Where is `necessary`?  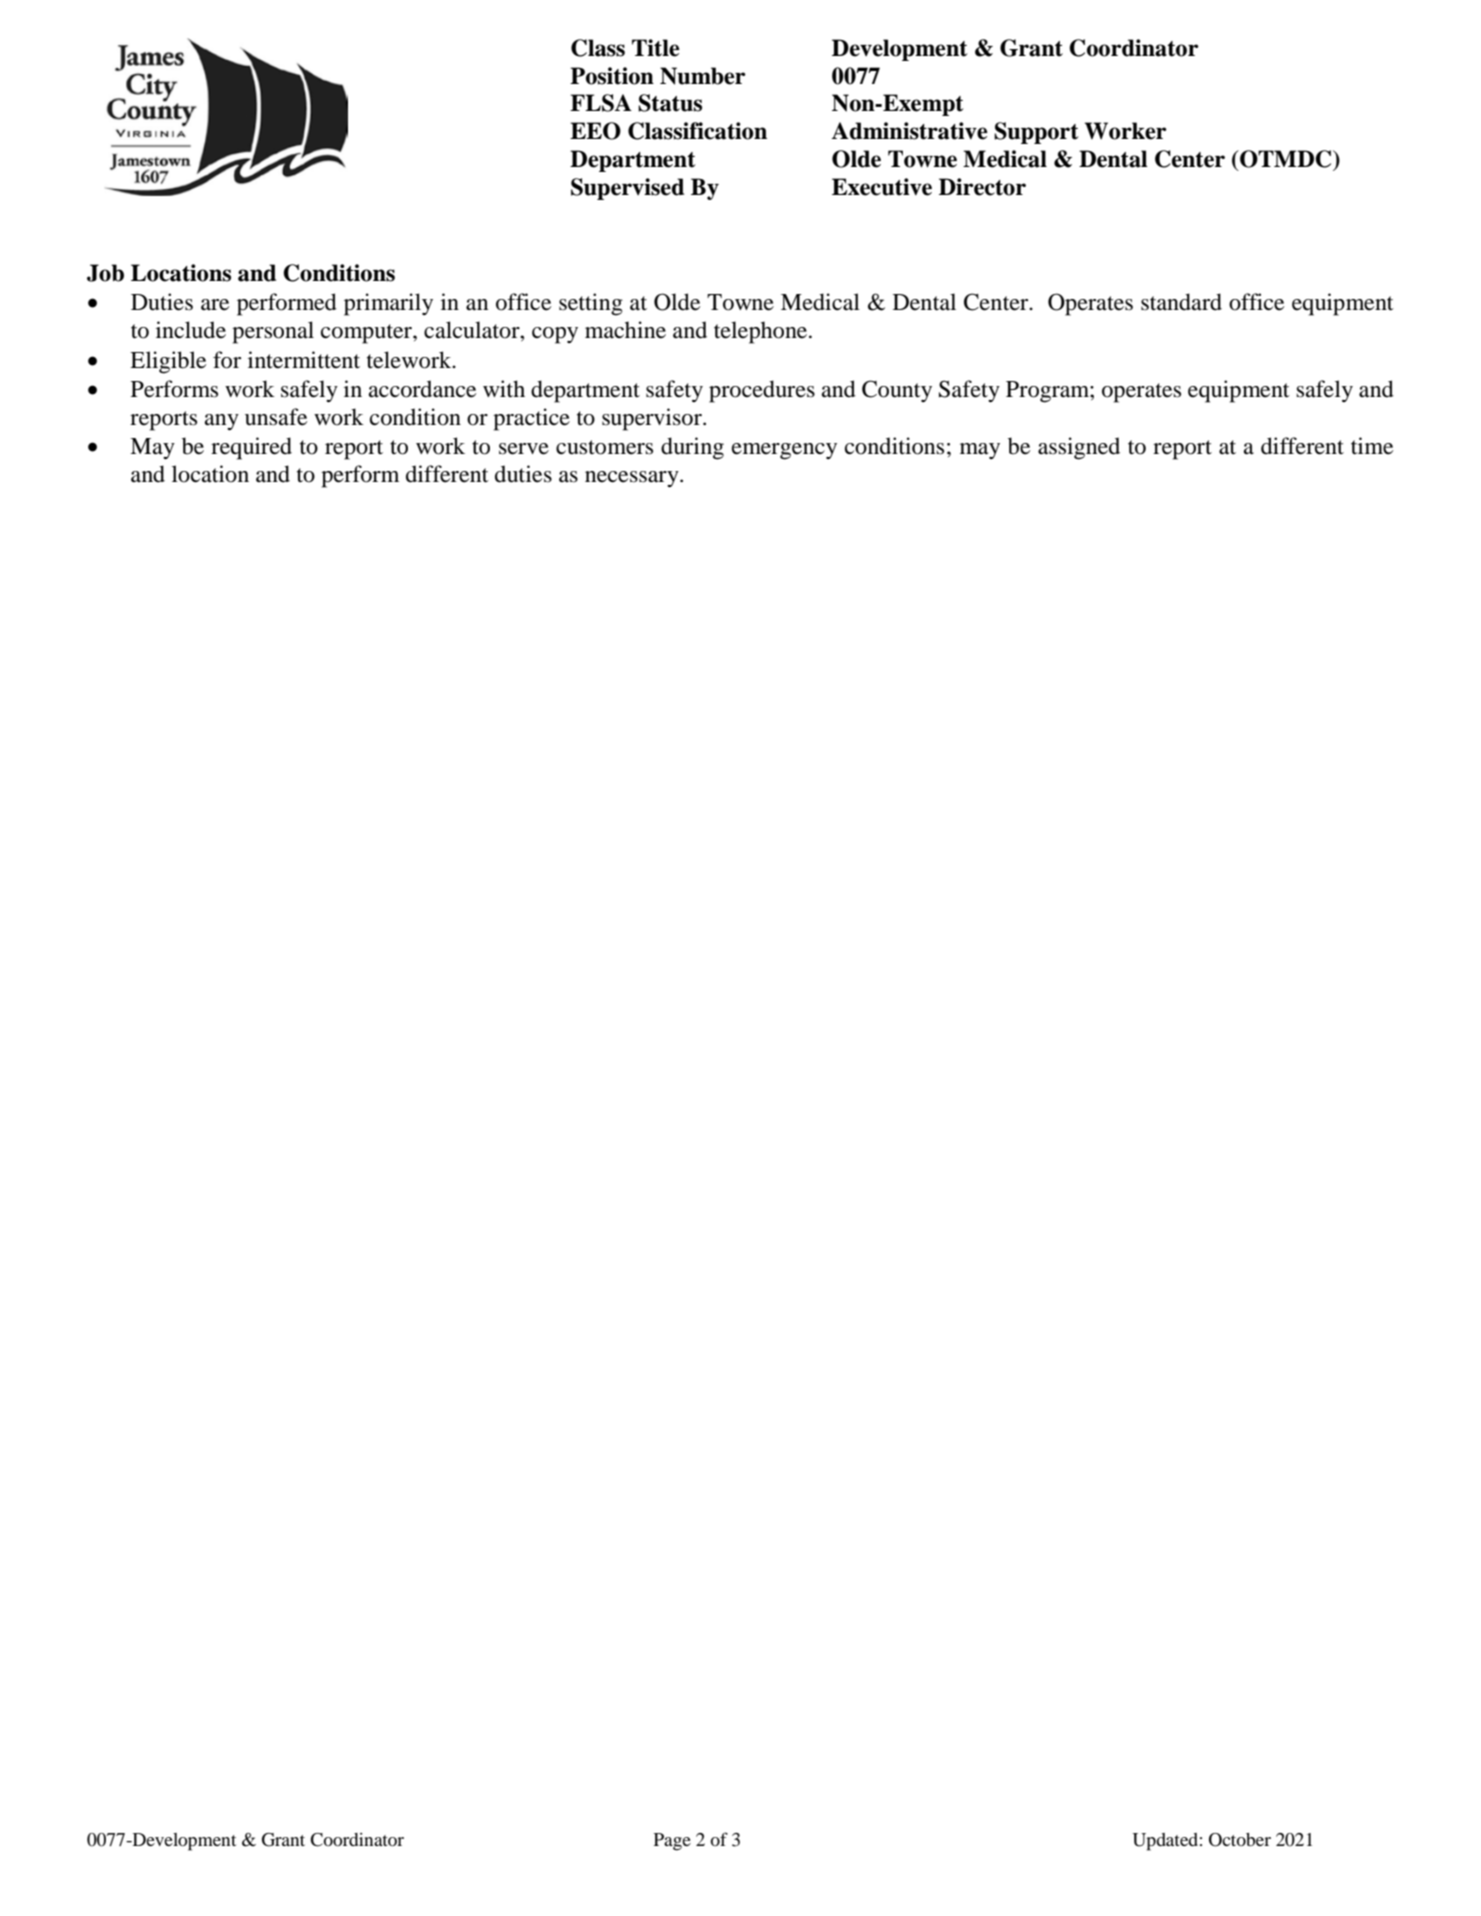 necessary is located at coordinates (633, 479).
